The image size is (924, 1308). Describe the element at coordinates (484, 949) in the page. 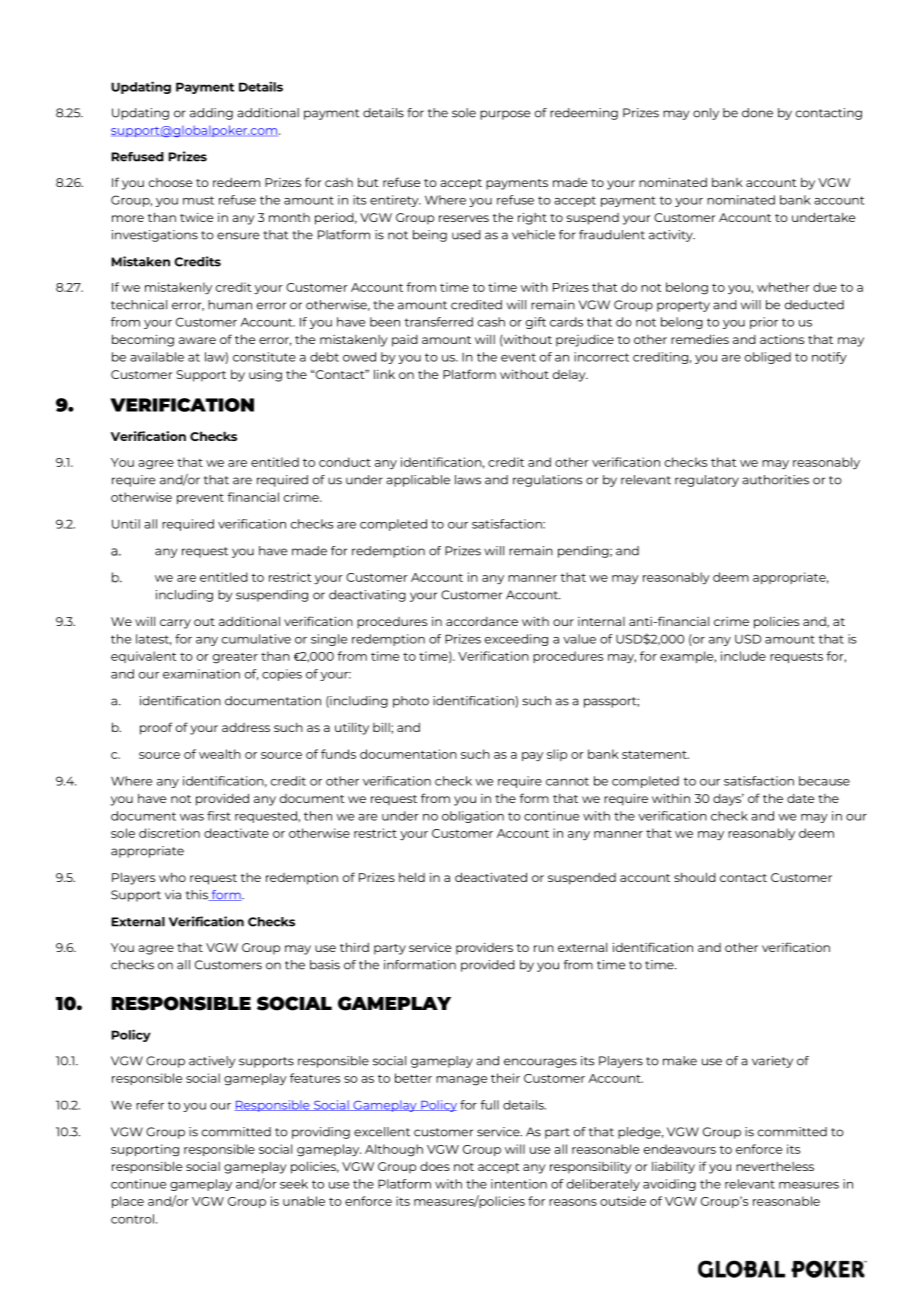

I see `providers` at that location.
